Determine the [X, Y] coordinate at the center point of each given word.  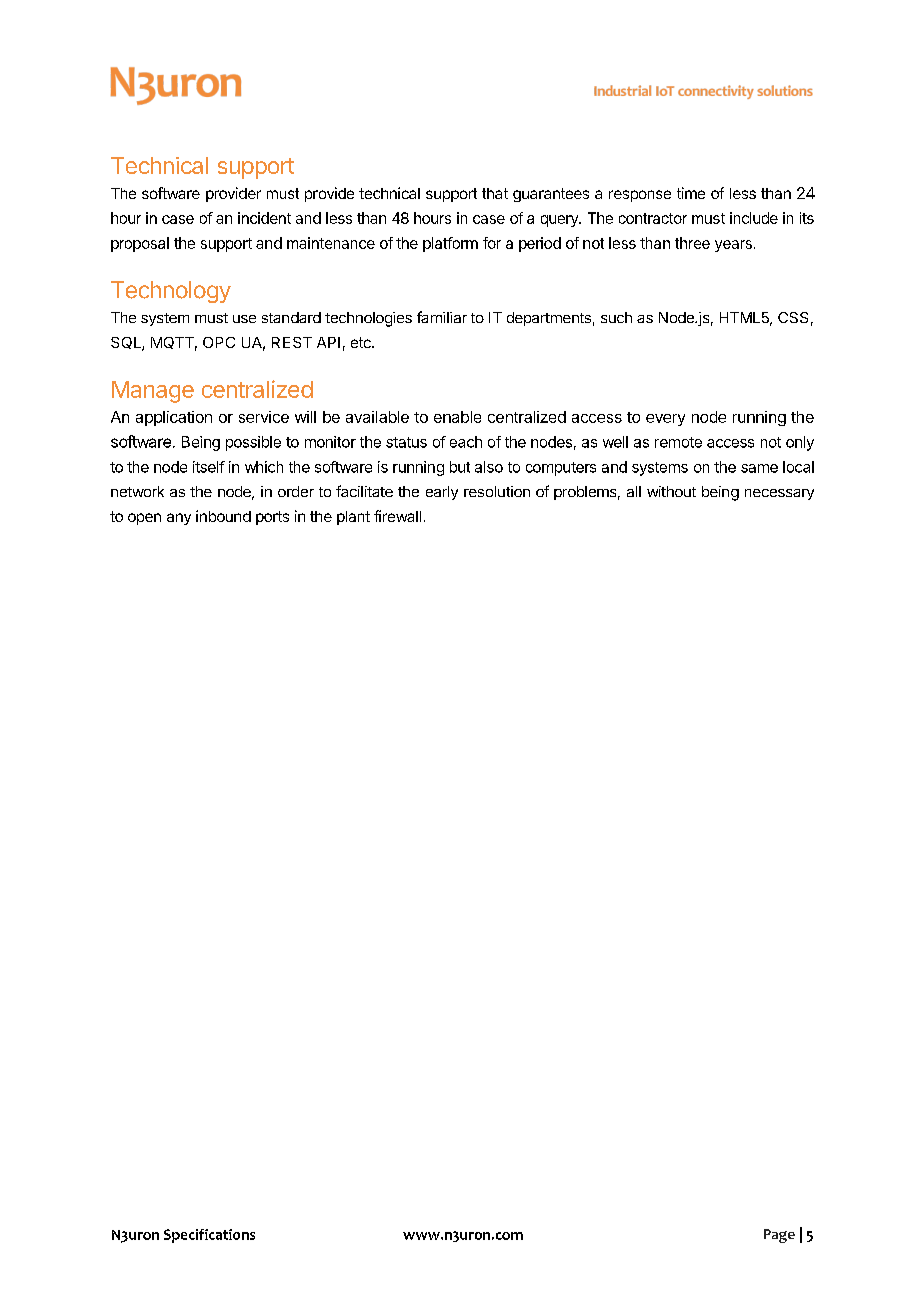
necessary [779, 494]
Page [779, 1236]
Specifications [209, 1236]
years [733, 246]
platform [450, 244]
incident [264, 218]
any [179, 519]
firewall [397, 516]
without [671, 491]
